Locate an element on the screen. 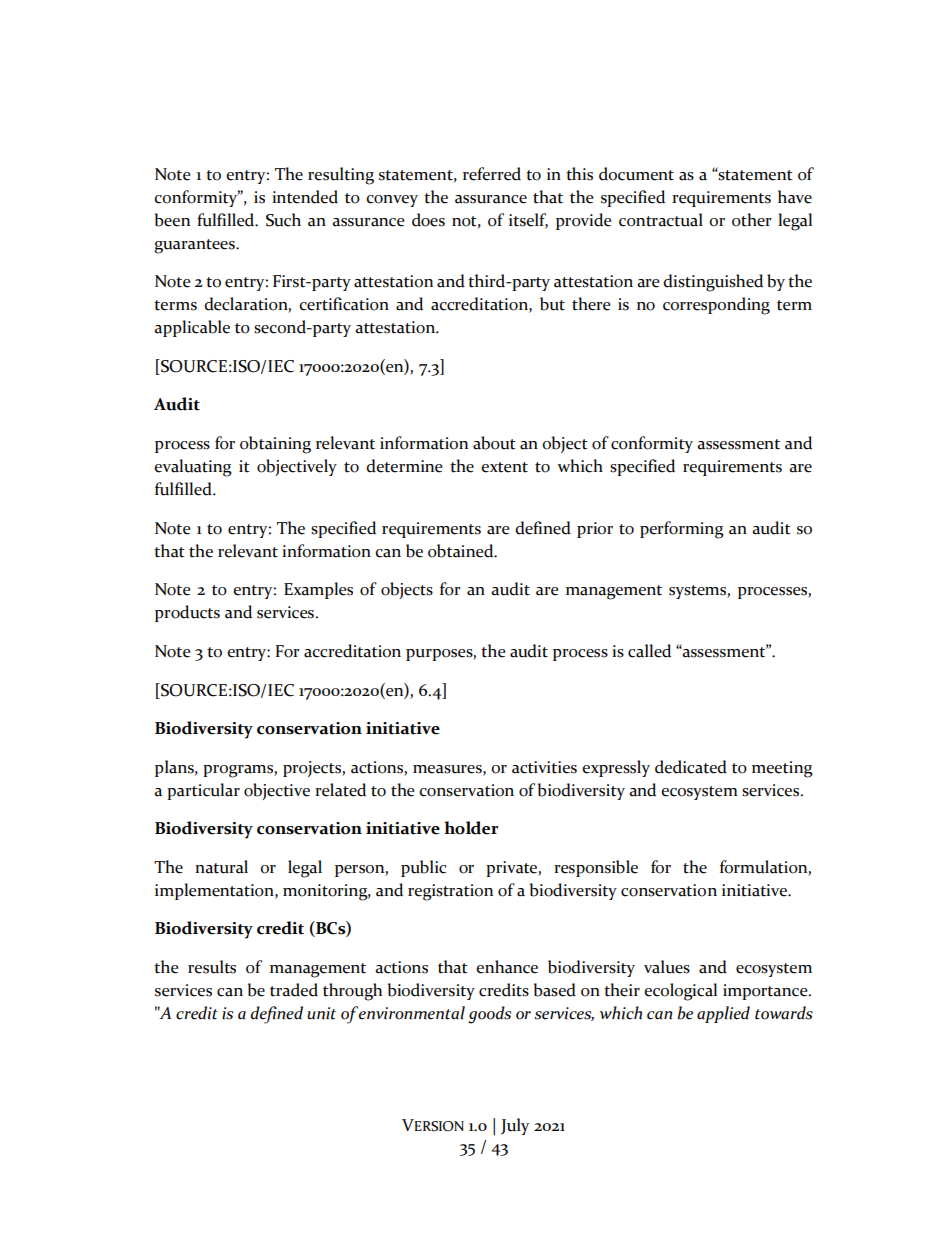 This screenshot has height=1233, width=952. Such is located at coordinates (283, 220).
